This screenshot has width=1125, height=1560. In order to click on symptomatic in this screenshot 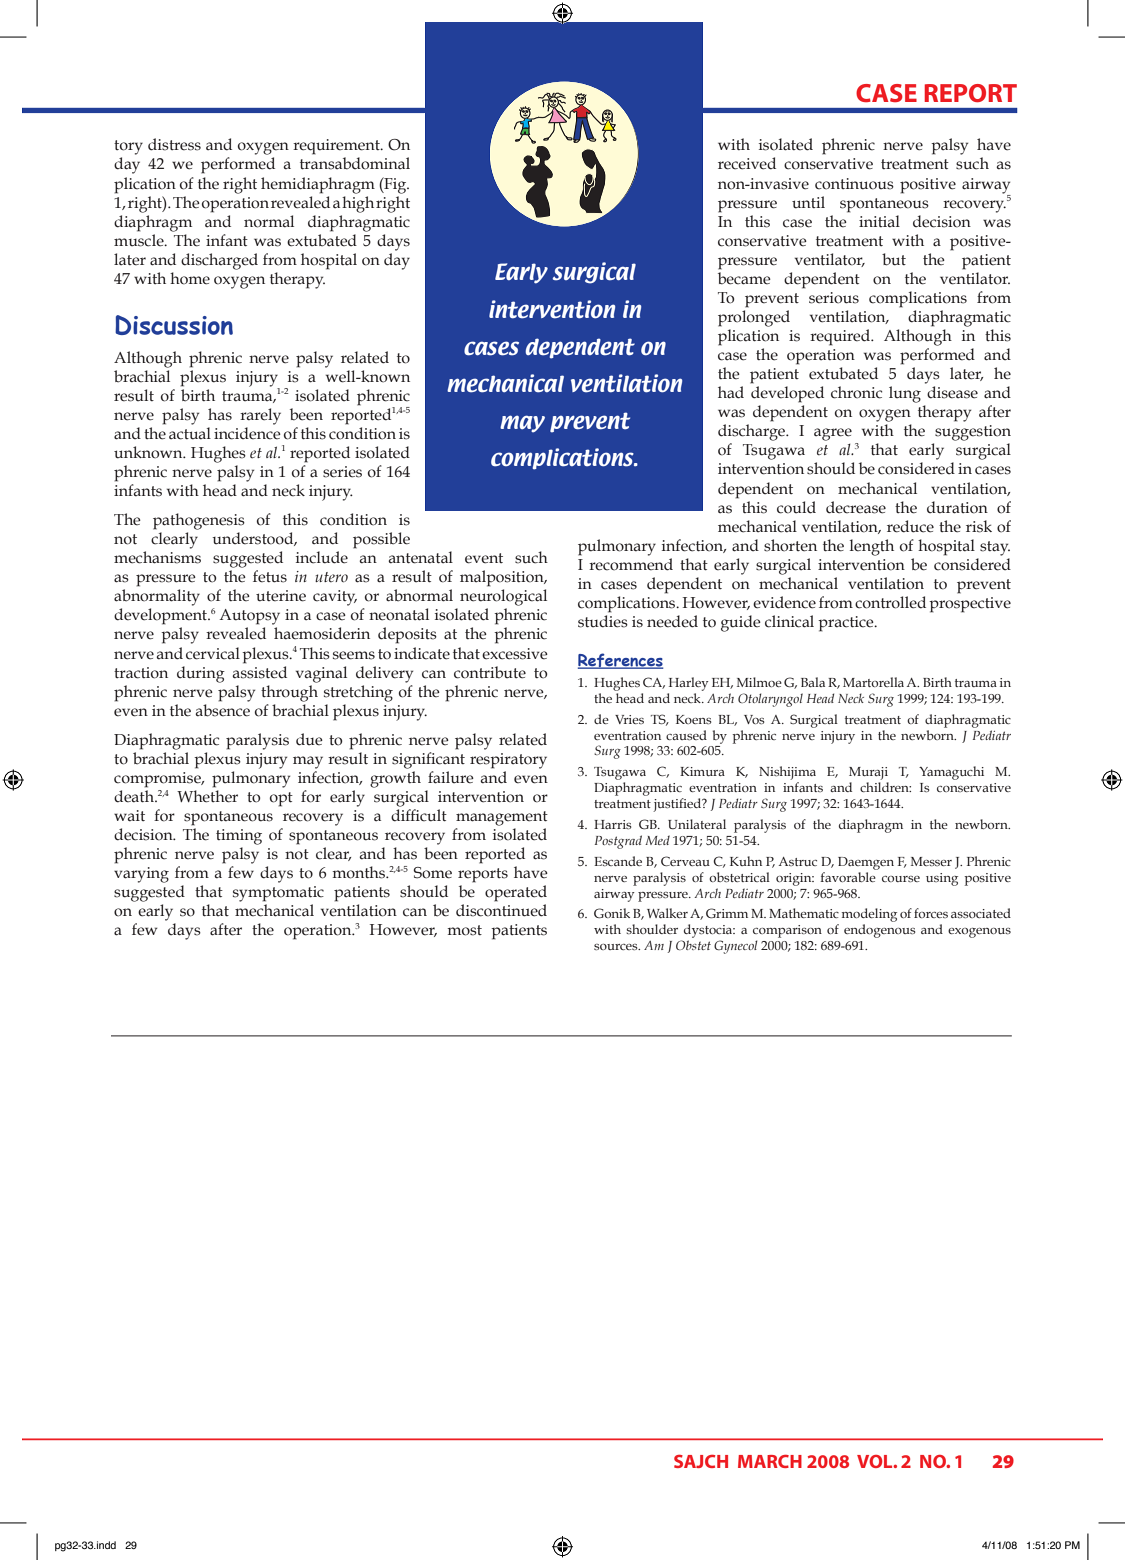, I will do `click(278, 894)`.
